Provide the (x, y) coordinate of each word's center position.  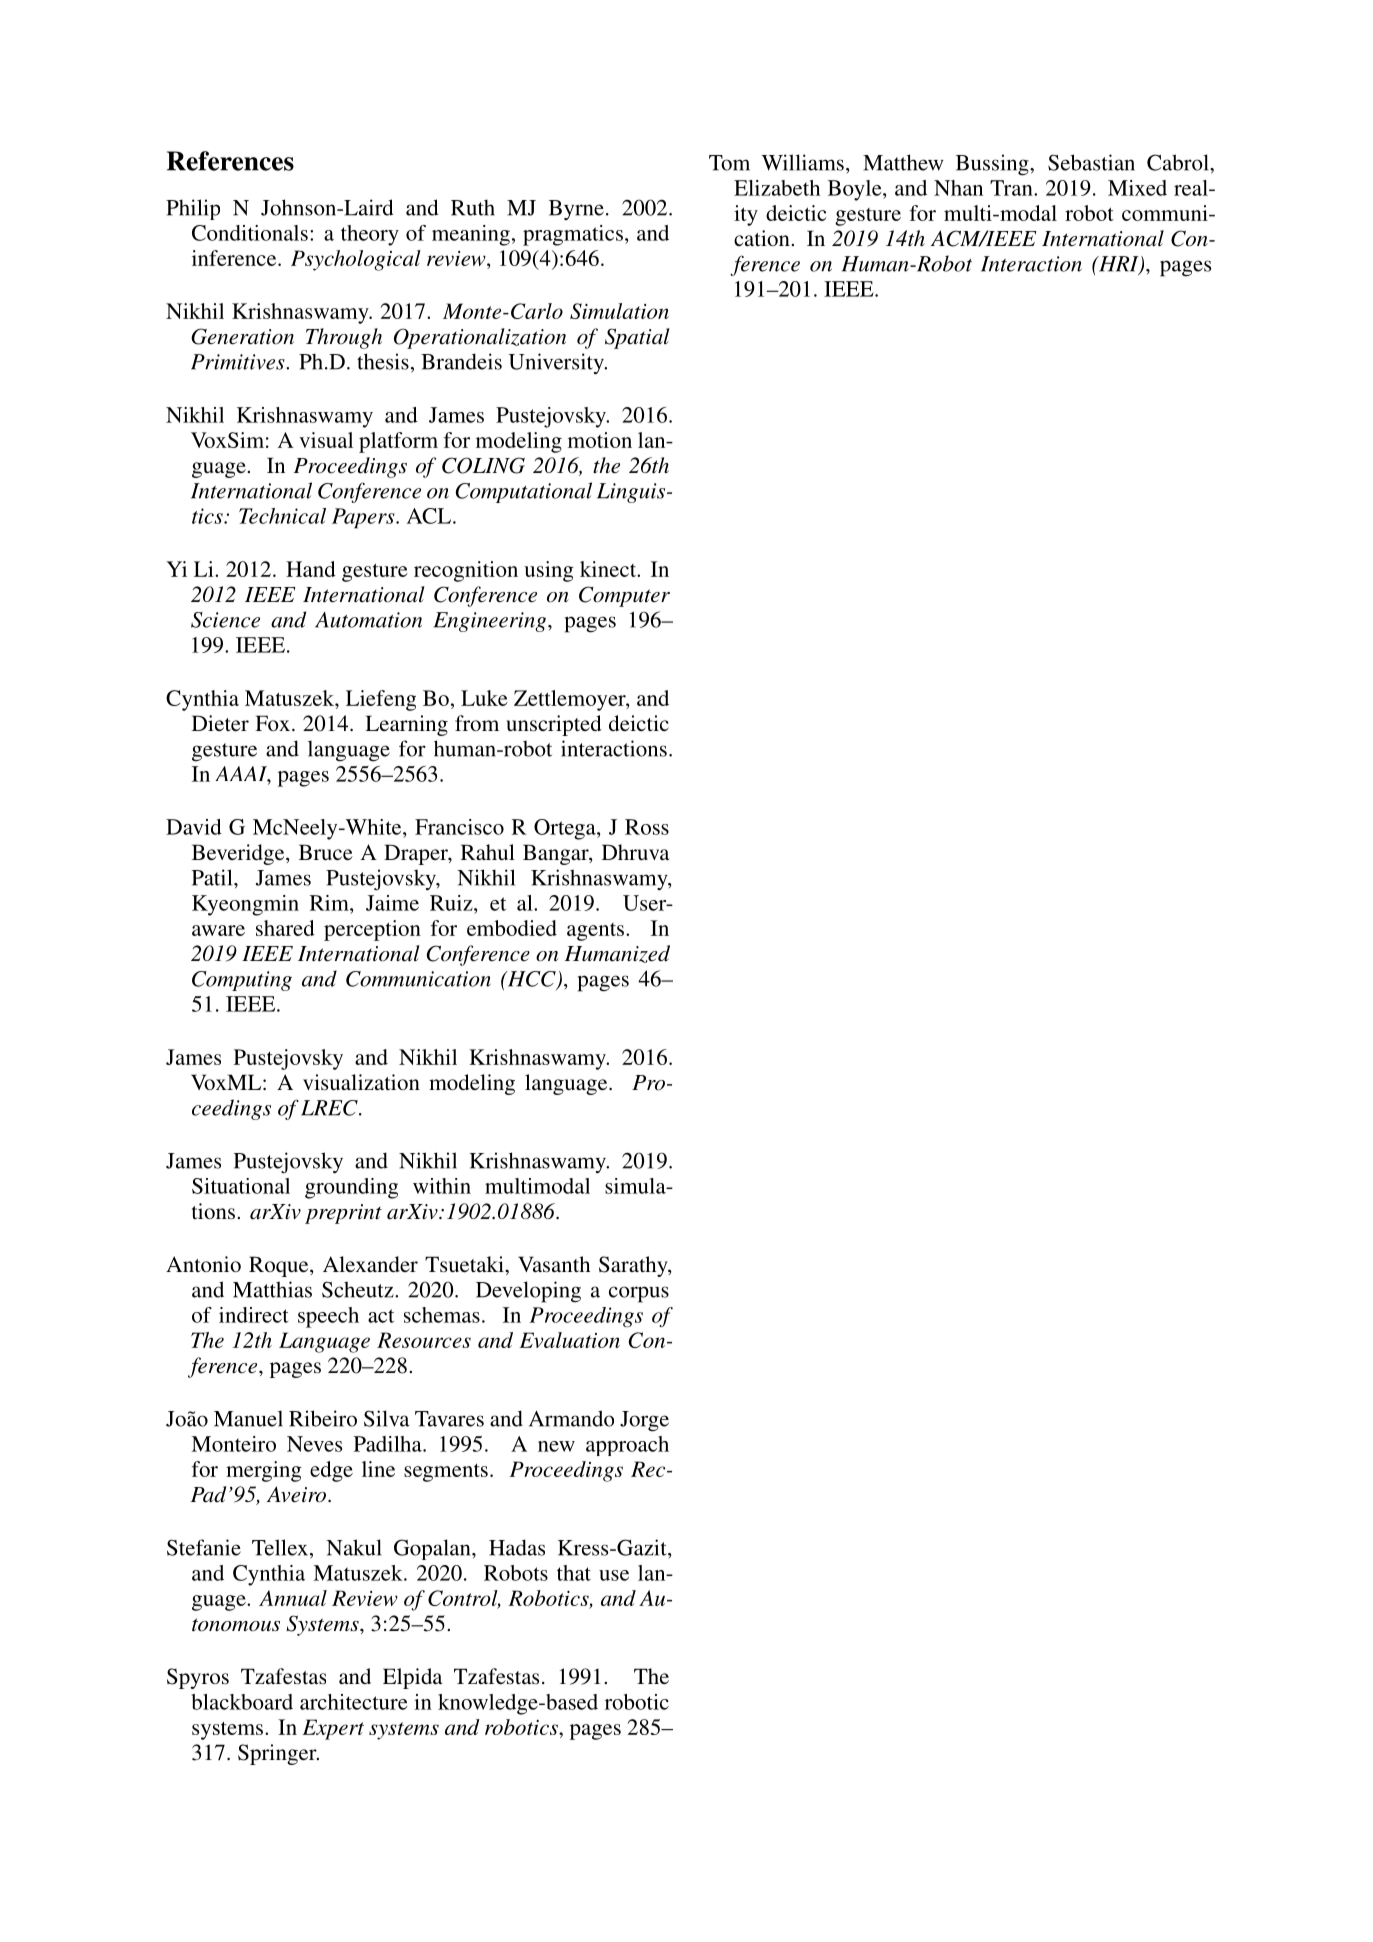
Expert (333, 1729)
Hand (311, 569)
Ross (647, 827)
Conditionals (250, 233)
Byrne (576, 210)
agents (597, 932)
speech (328, 1317)
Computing (242, 981)
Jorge (644, 1421)
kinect (609, 569)
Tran (1012, 188)
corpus (639, 1294)
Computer (624, 596)
